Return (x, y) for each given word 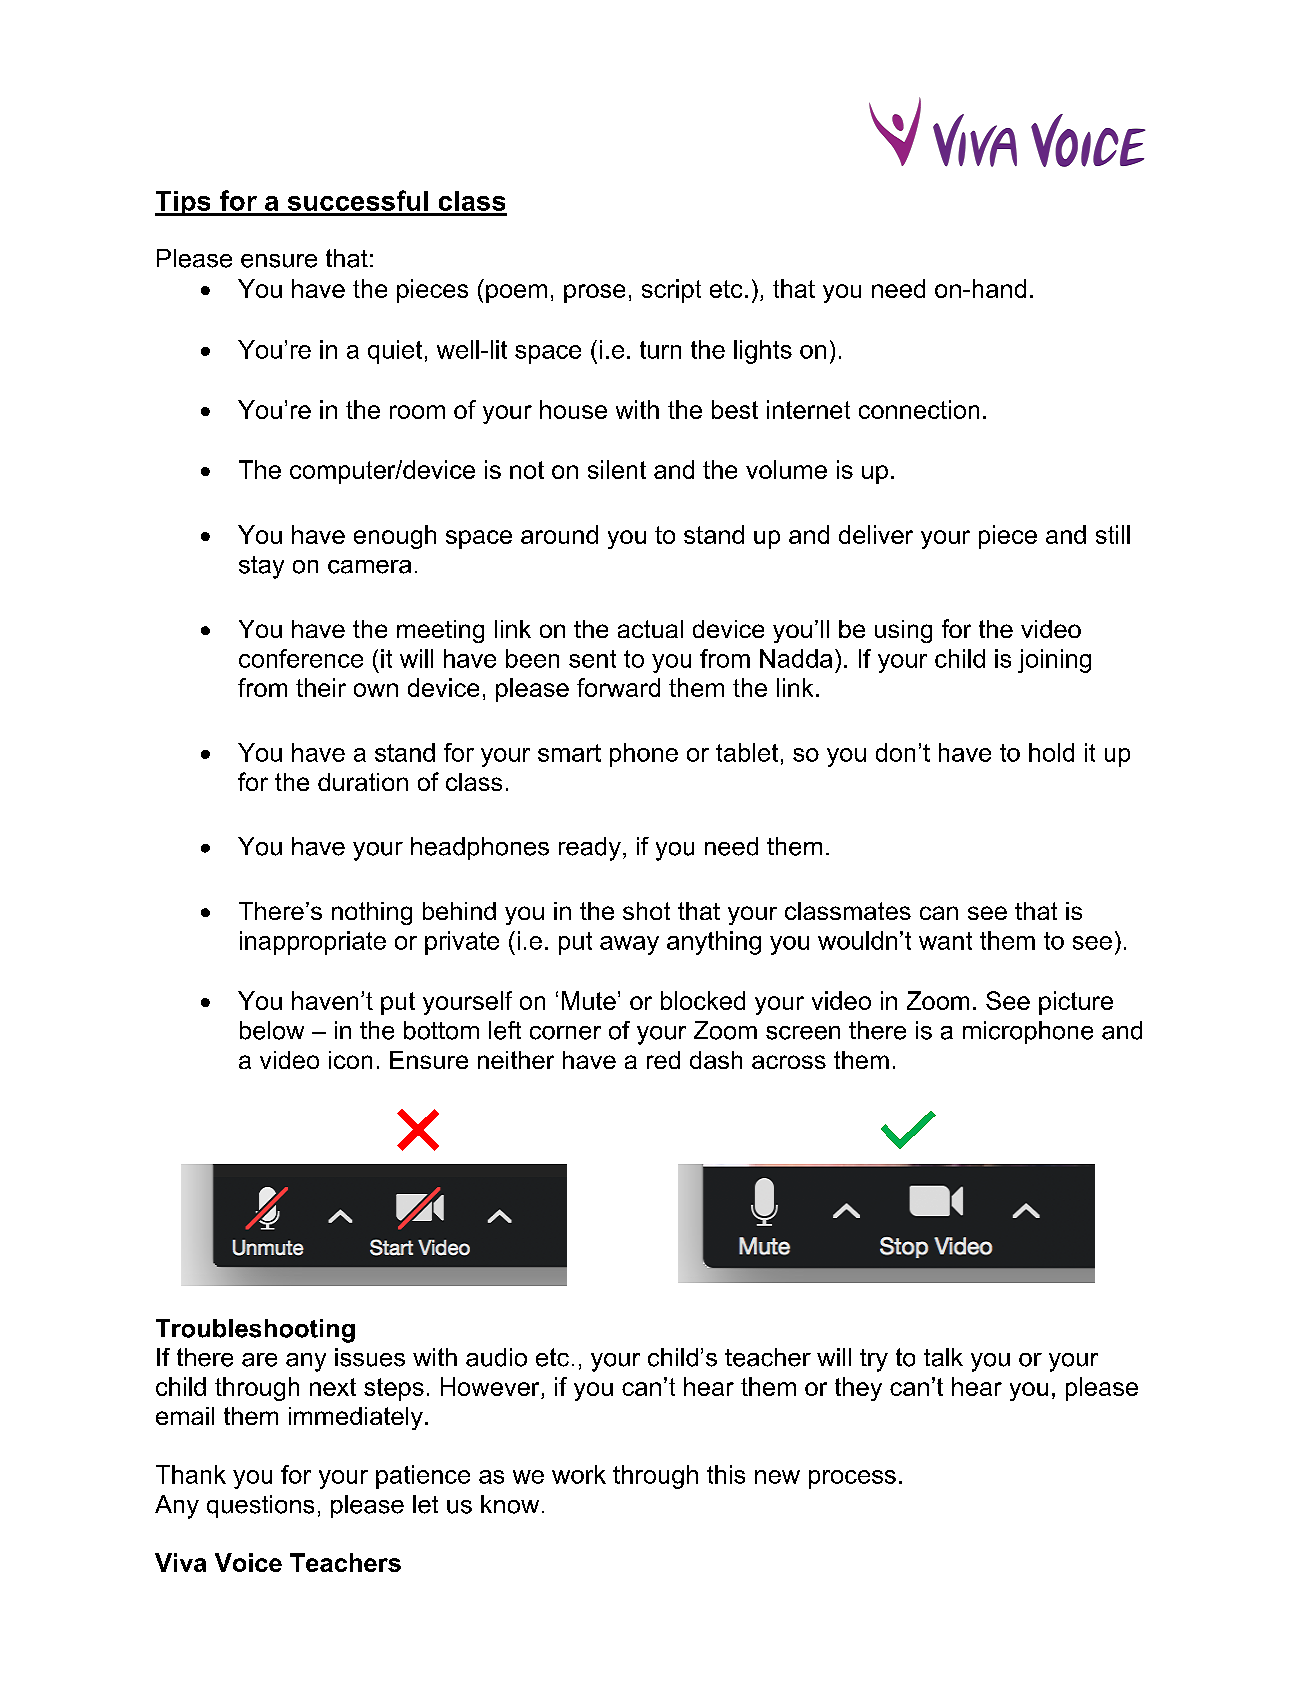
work (579, 1474)
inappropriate (313, 943)
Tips (184, 203)
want (945, 941)
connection (919, 409)
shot (646, 911)
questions (260, 1506)
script (671, 291)
